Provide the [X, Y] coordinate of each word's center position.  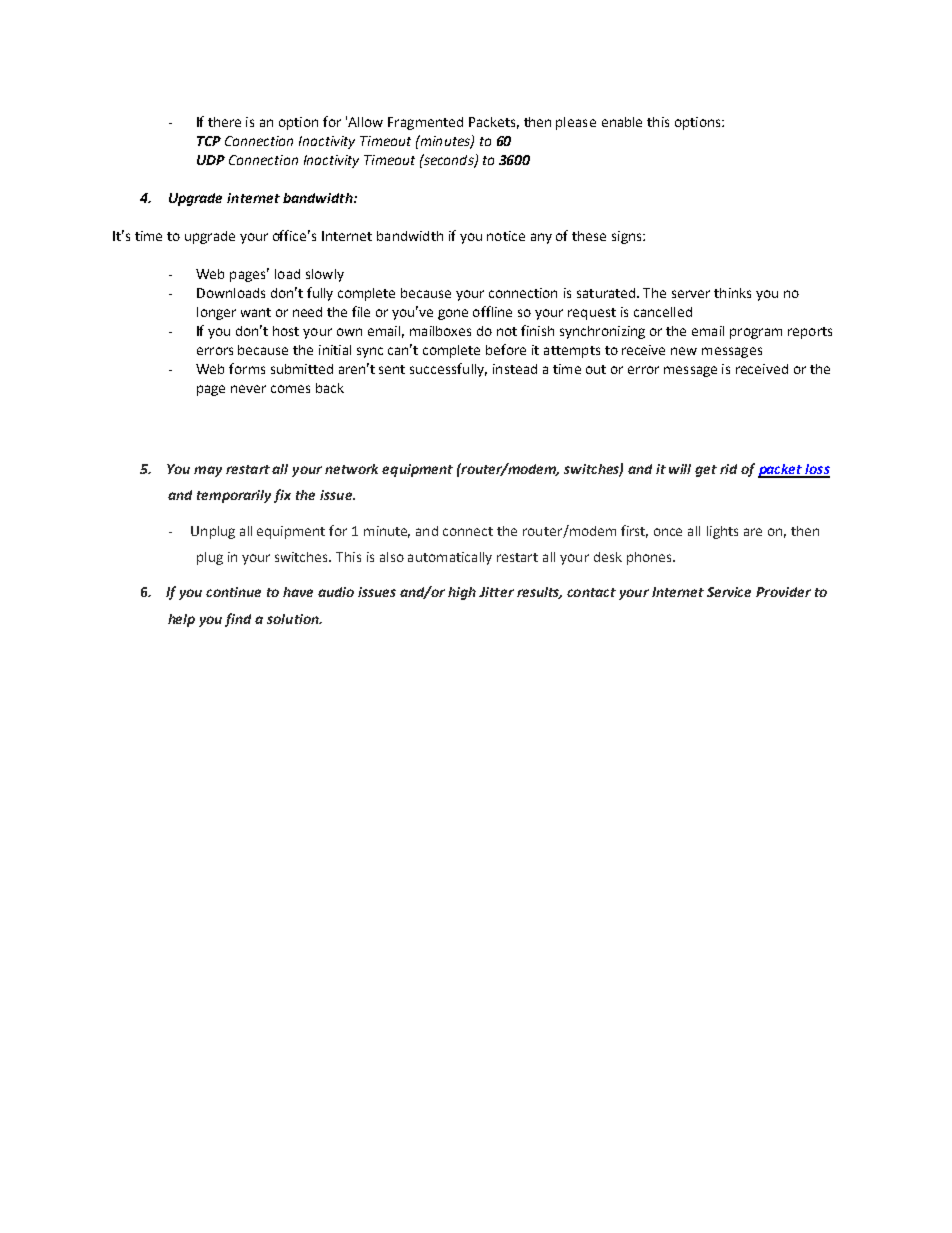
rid [728, 469]
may [208, 471]
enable [622, 122]
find [238, 620]
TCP [209, 141]
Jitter [496, 592]
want [256, 312]
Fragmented [425, 123]
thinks [732, 293]
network [351, 469]
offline [492, 311]
